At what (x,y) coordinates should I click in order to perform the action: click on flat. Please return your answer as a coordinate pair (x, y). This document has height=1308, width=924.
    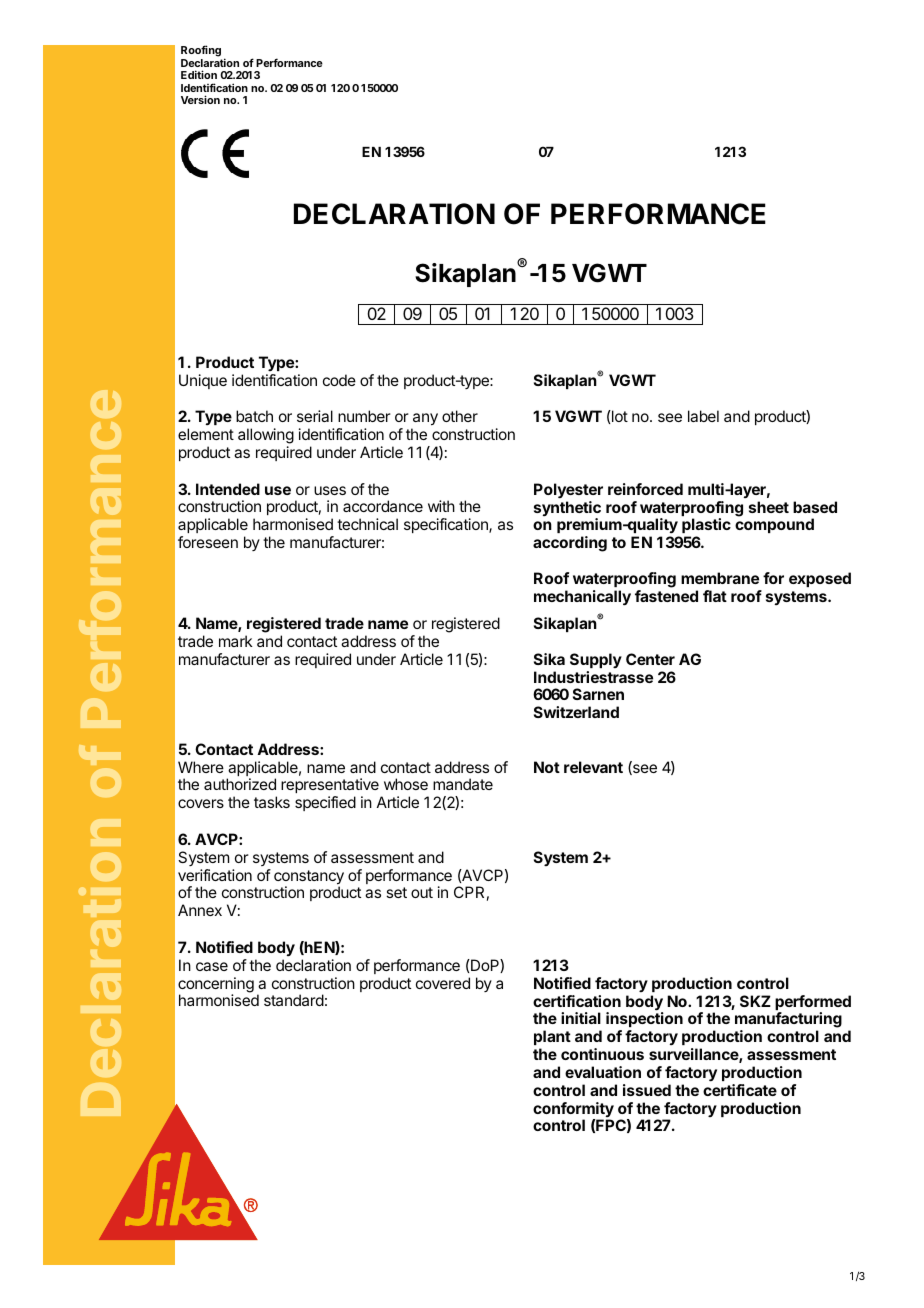
    Looking at the image, I should click on (715, 596).
